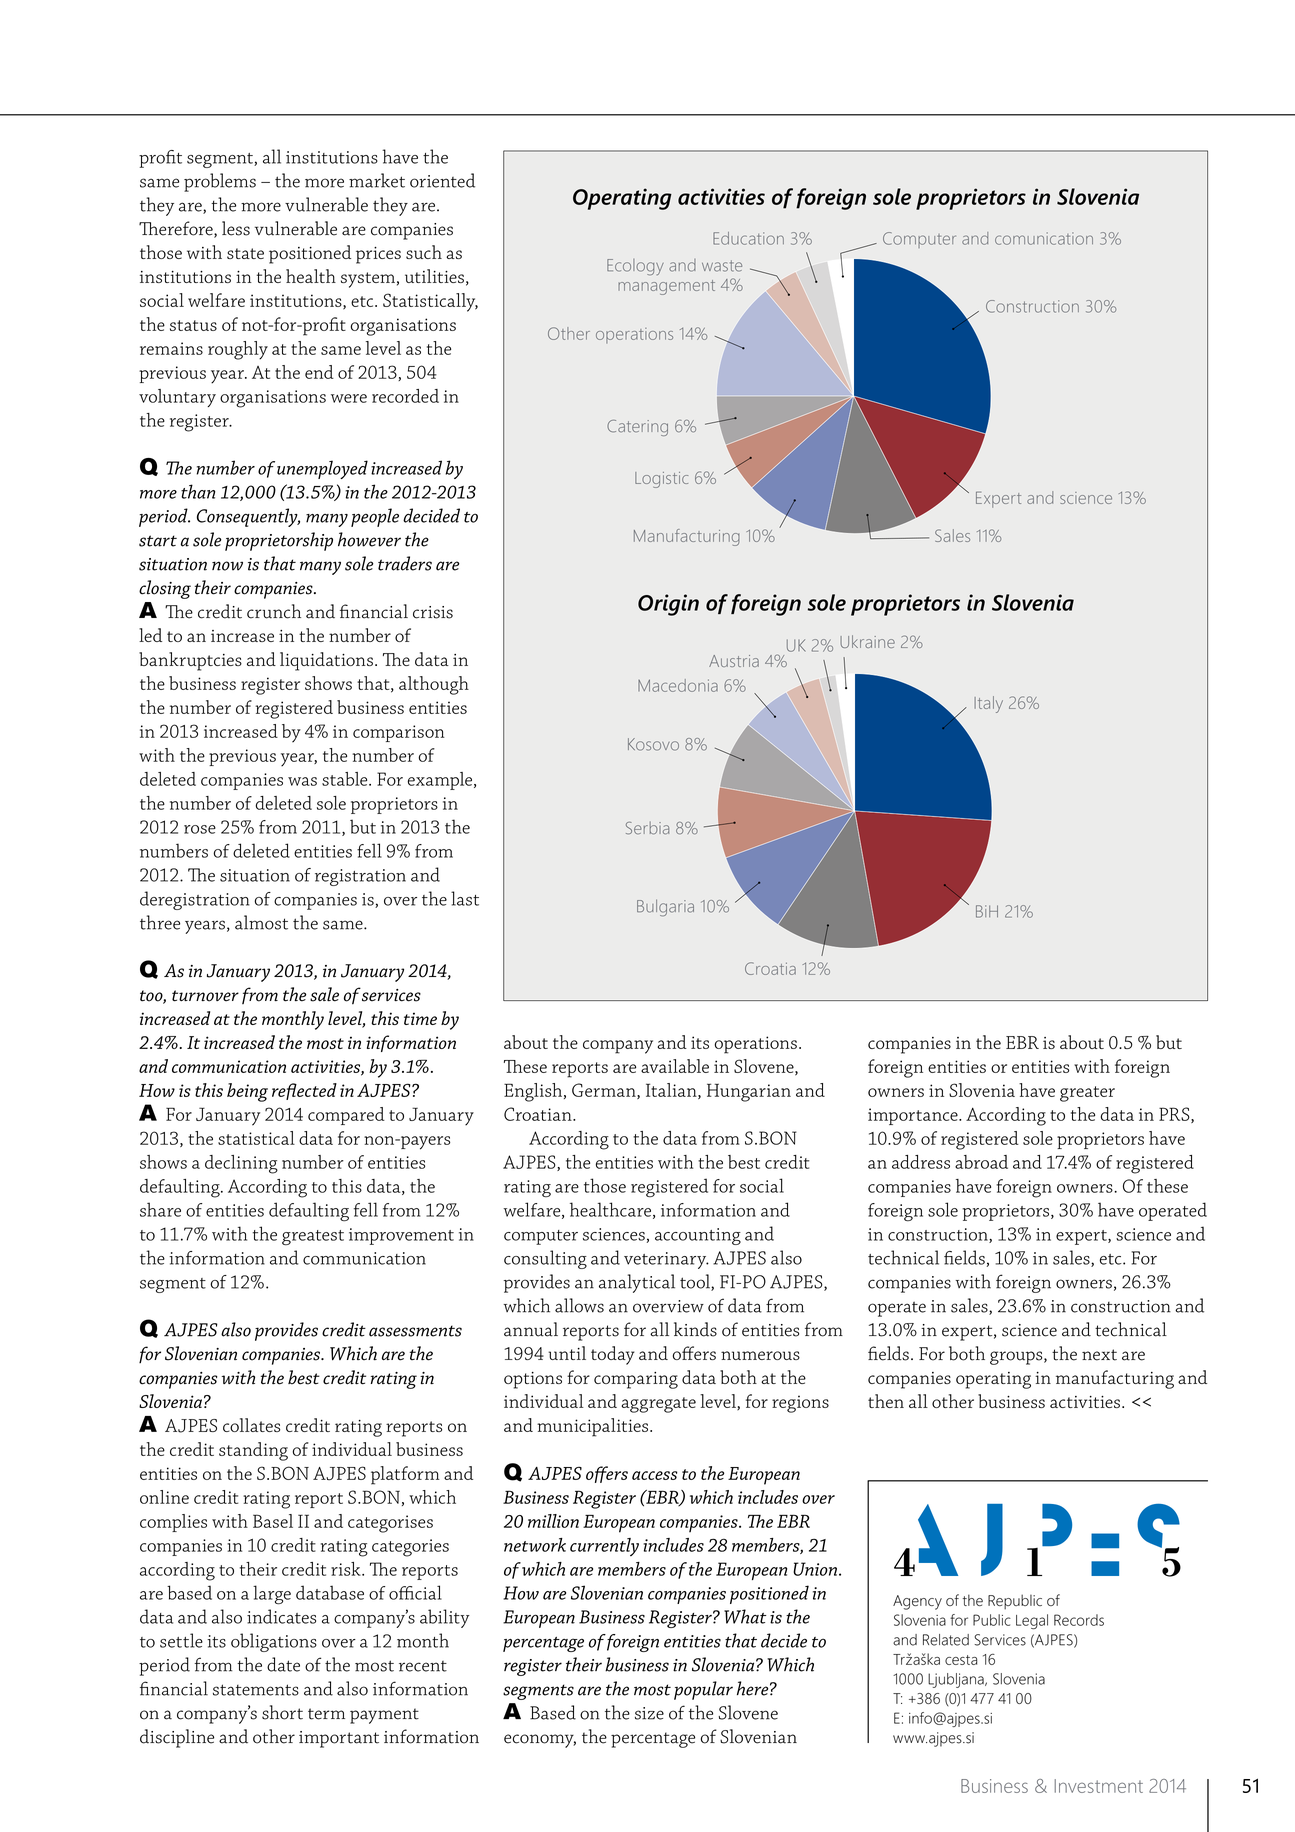 This screenshot has height=1832, width=1295. What do you see at coordinates (1087, 1094) in the screenshot?
I see `greater` at bounding box center [1087, 1094].
